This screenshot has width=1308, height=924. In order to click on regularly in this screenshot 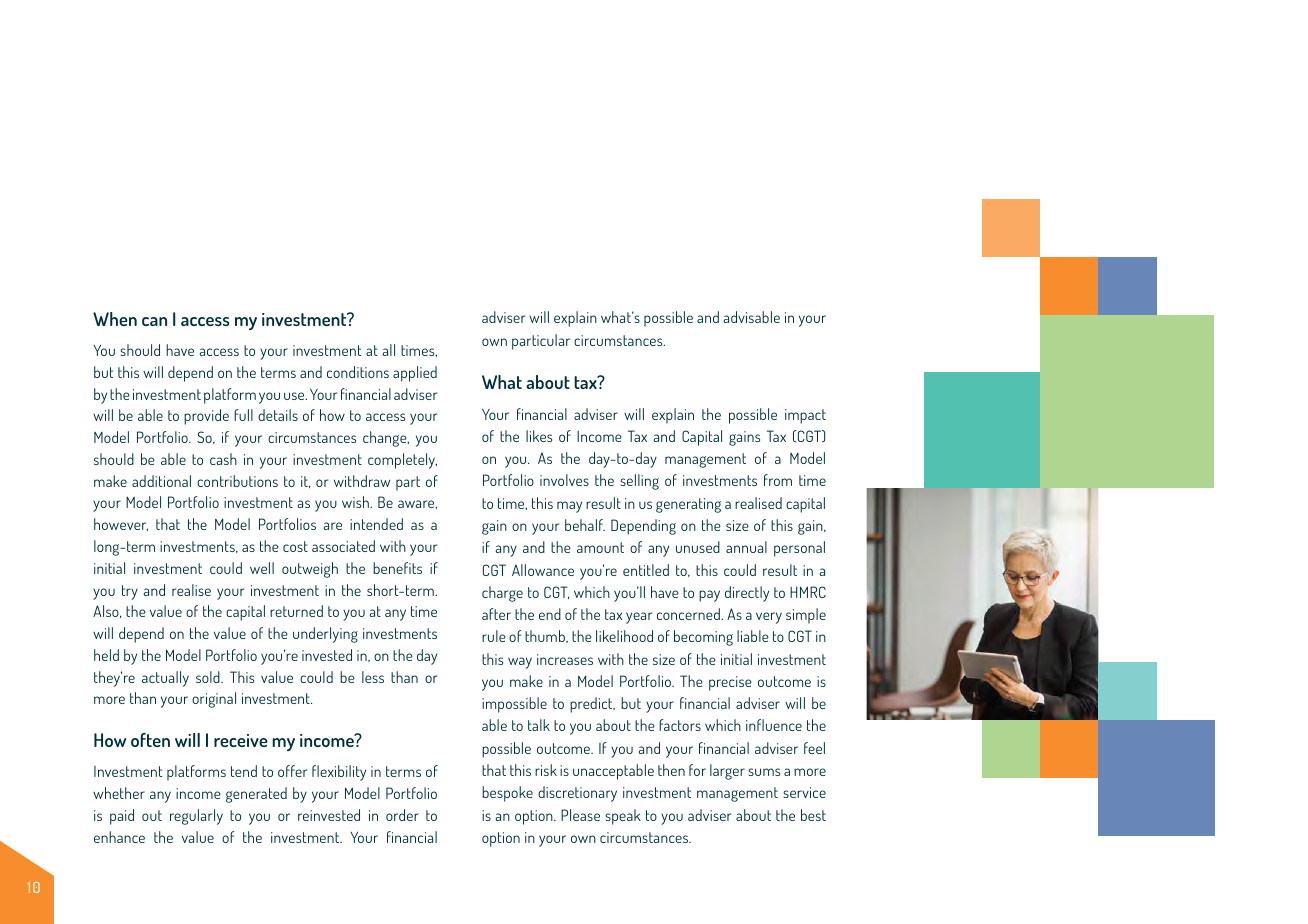, I will do `click(196, 817)`.
